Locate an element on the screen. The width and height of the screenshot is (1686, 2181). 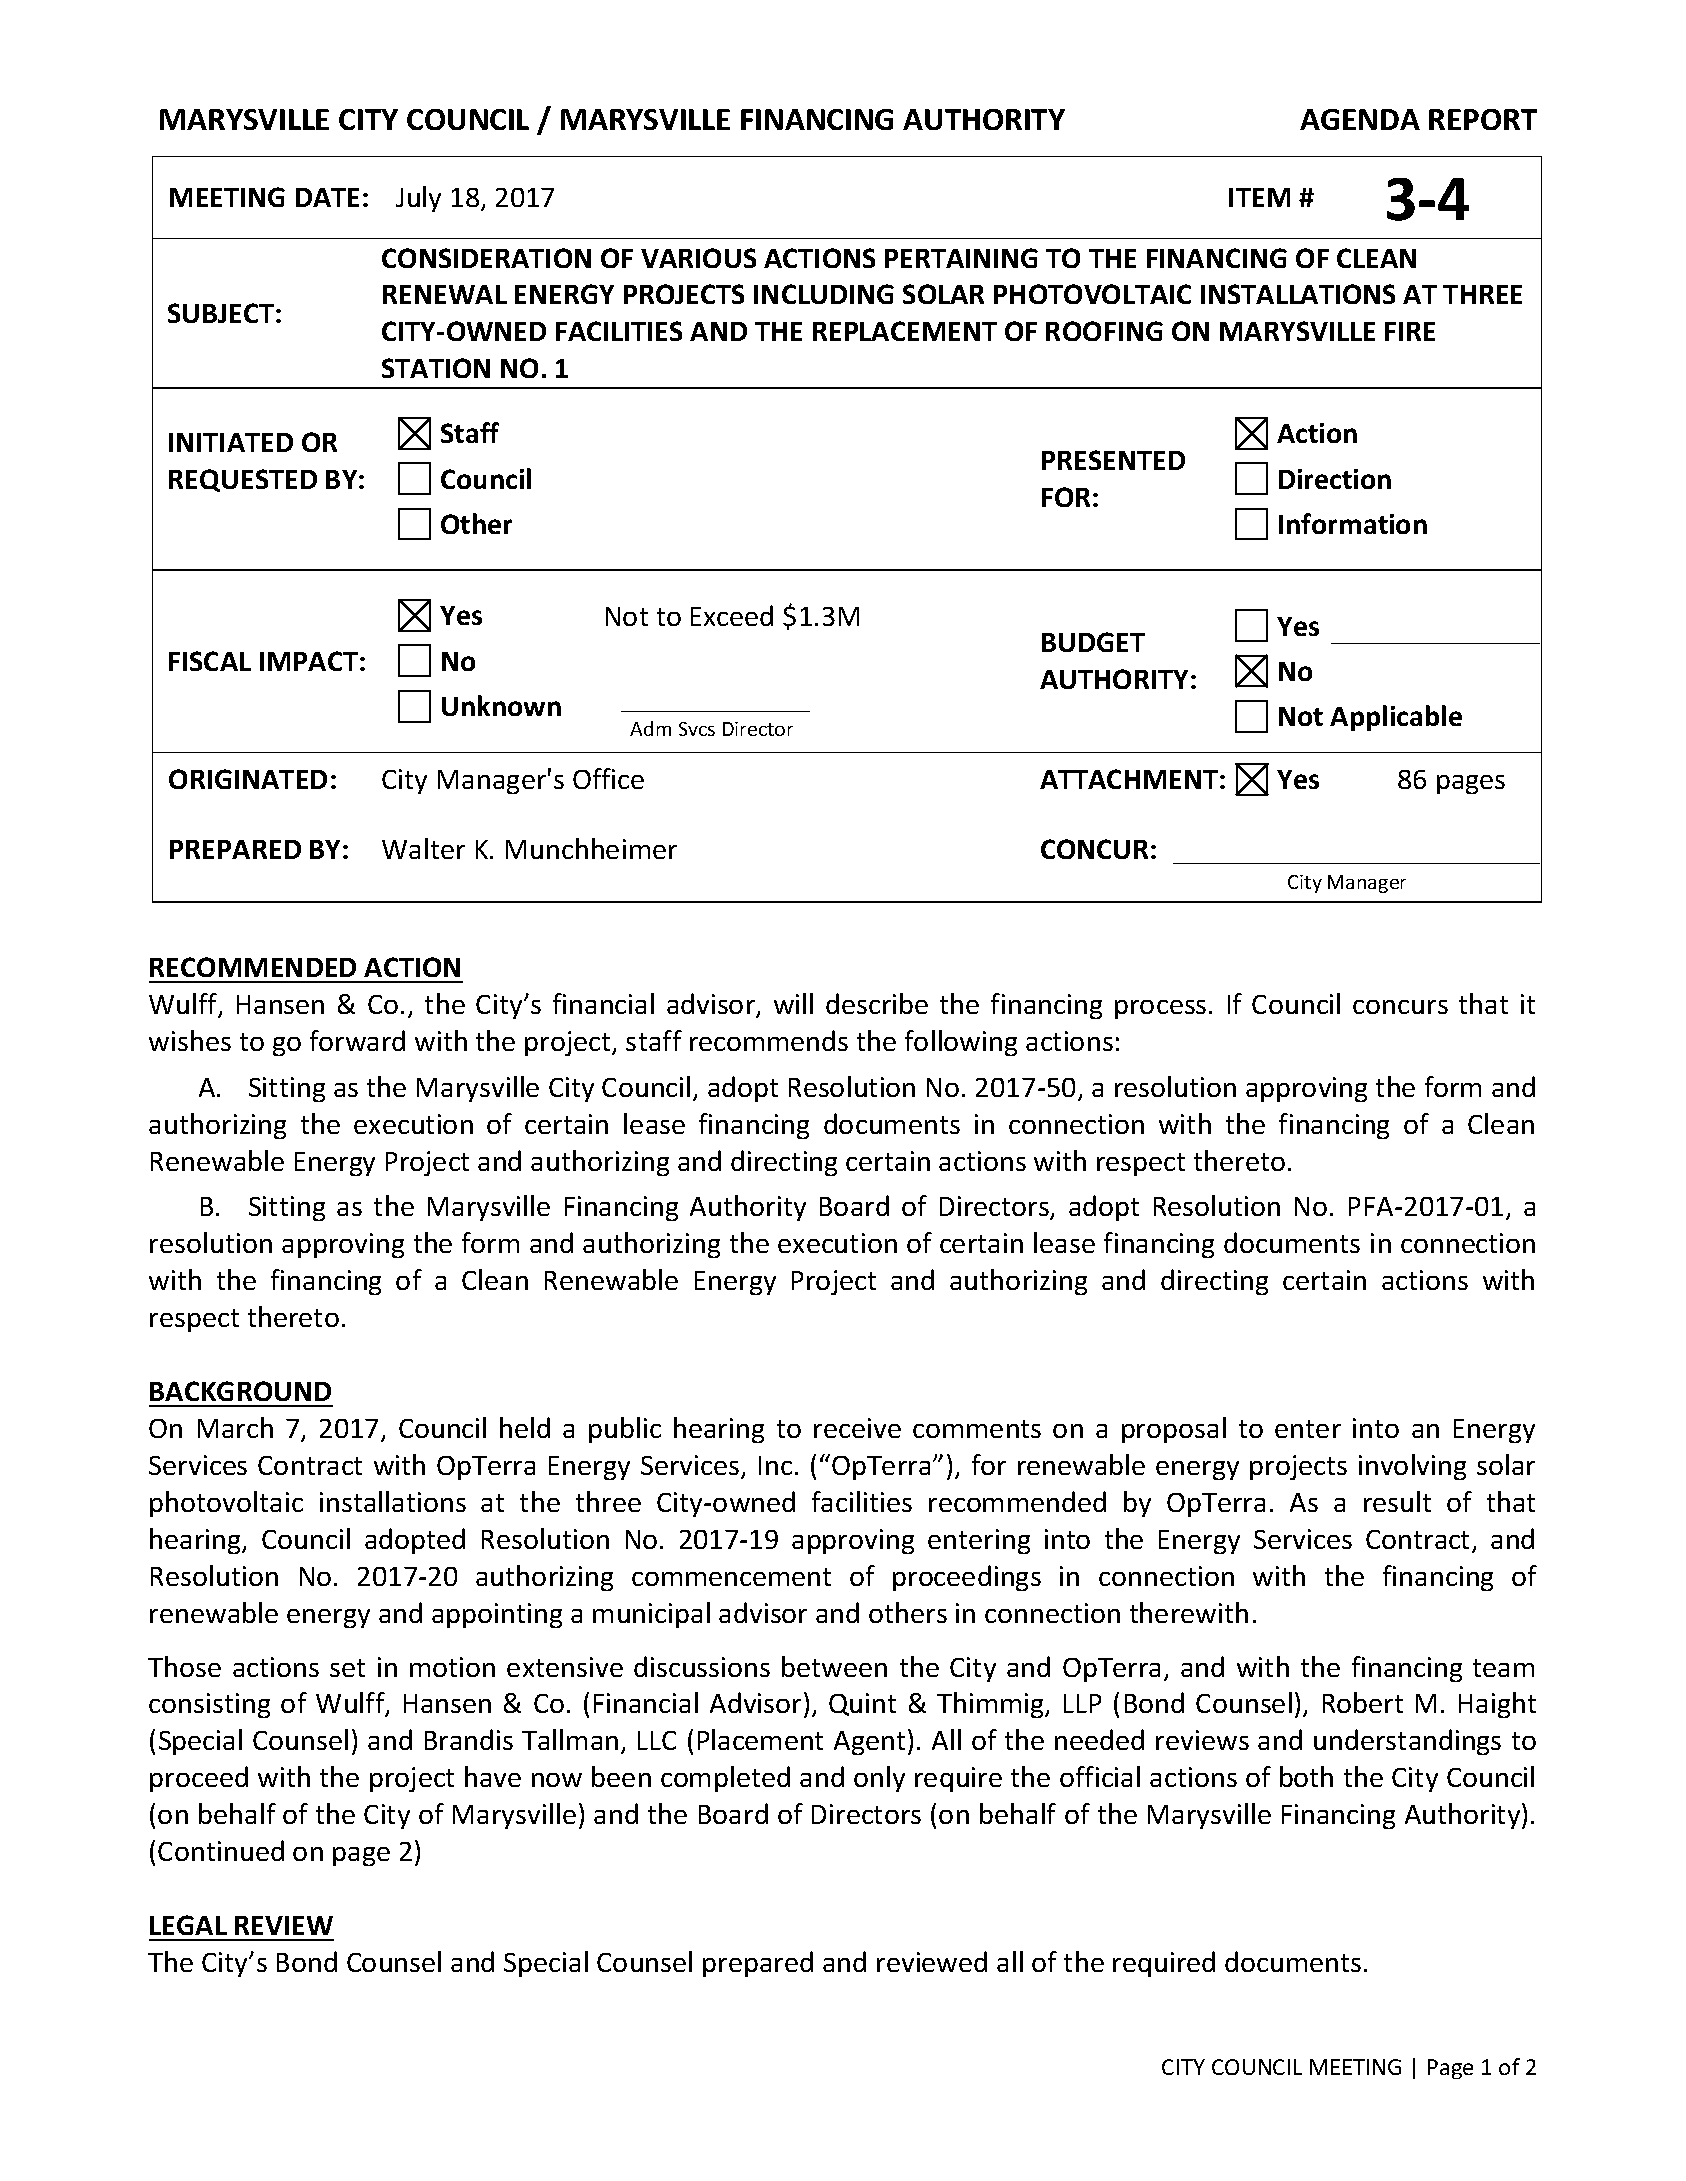
Exceed is located at coordinates (732, 615).
